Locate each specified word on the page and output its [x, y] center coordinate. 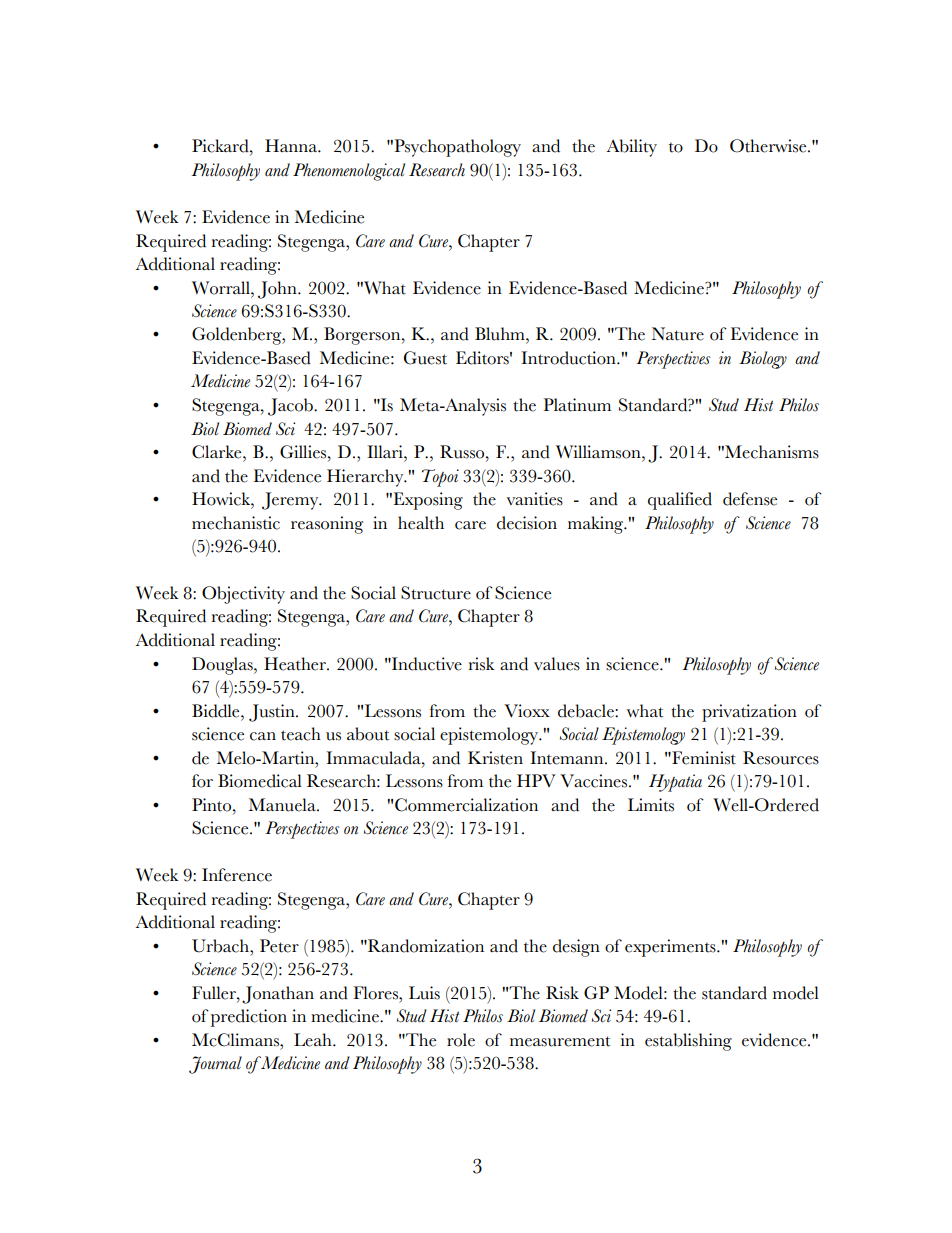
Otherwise [769, 146]
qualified [680, 501]
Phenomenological [349, 172]
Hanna [292, 145]
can [263, 736]
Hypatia [675, 783]
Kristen [495, 758]
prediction [249, 1018]
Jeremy [291, 501]
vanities [535, 499]
